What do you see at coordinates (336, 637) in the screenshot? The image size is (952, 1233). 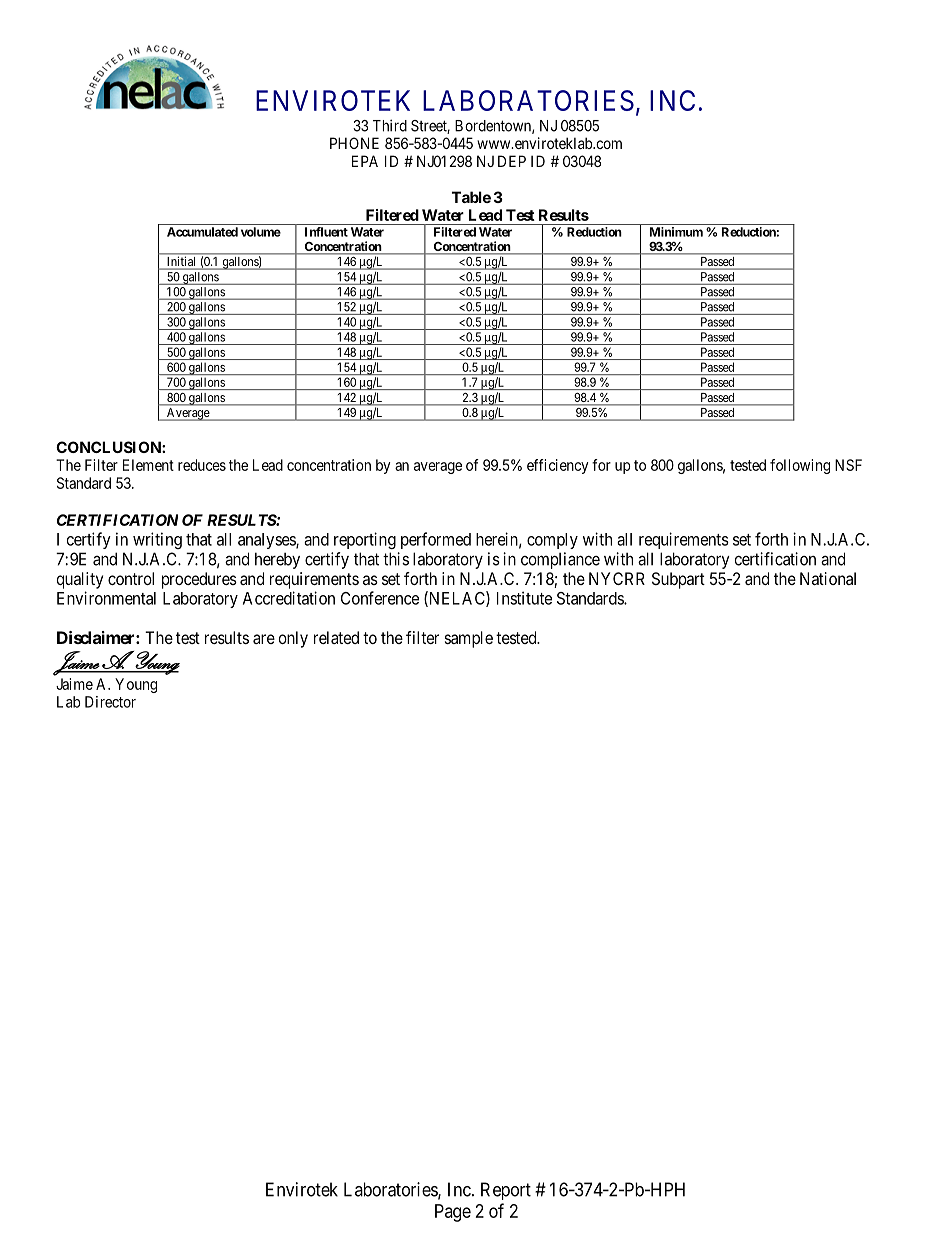 I see `related` at bounding box center [336, 637].
